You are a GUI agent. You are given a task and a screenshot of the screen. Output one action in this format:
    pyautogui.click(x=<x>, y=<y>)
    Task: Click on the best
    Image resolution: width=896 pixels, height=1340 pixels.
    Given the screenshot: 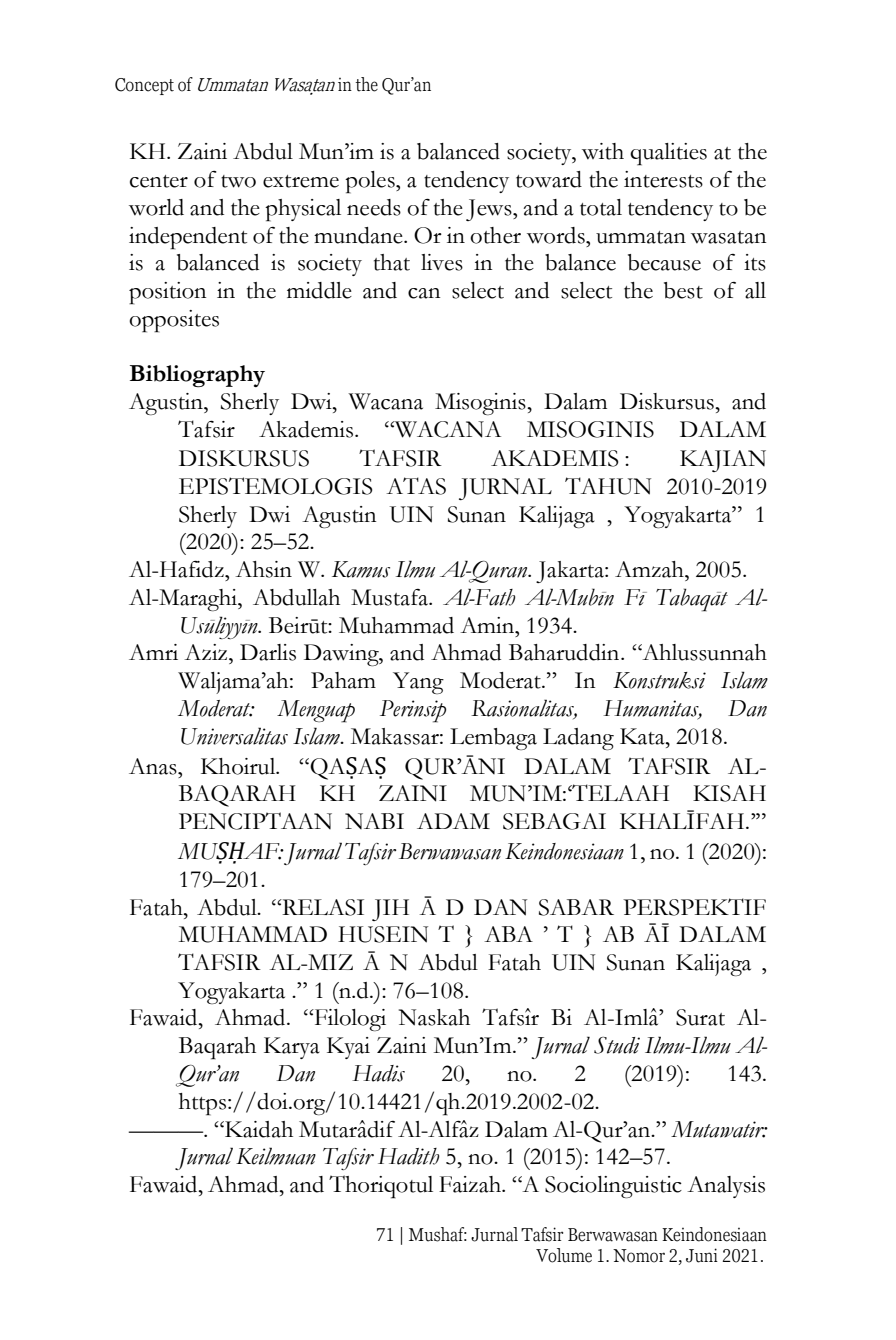 What is the action you would take?
    pyautogui.click(x=683, y=290)
